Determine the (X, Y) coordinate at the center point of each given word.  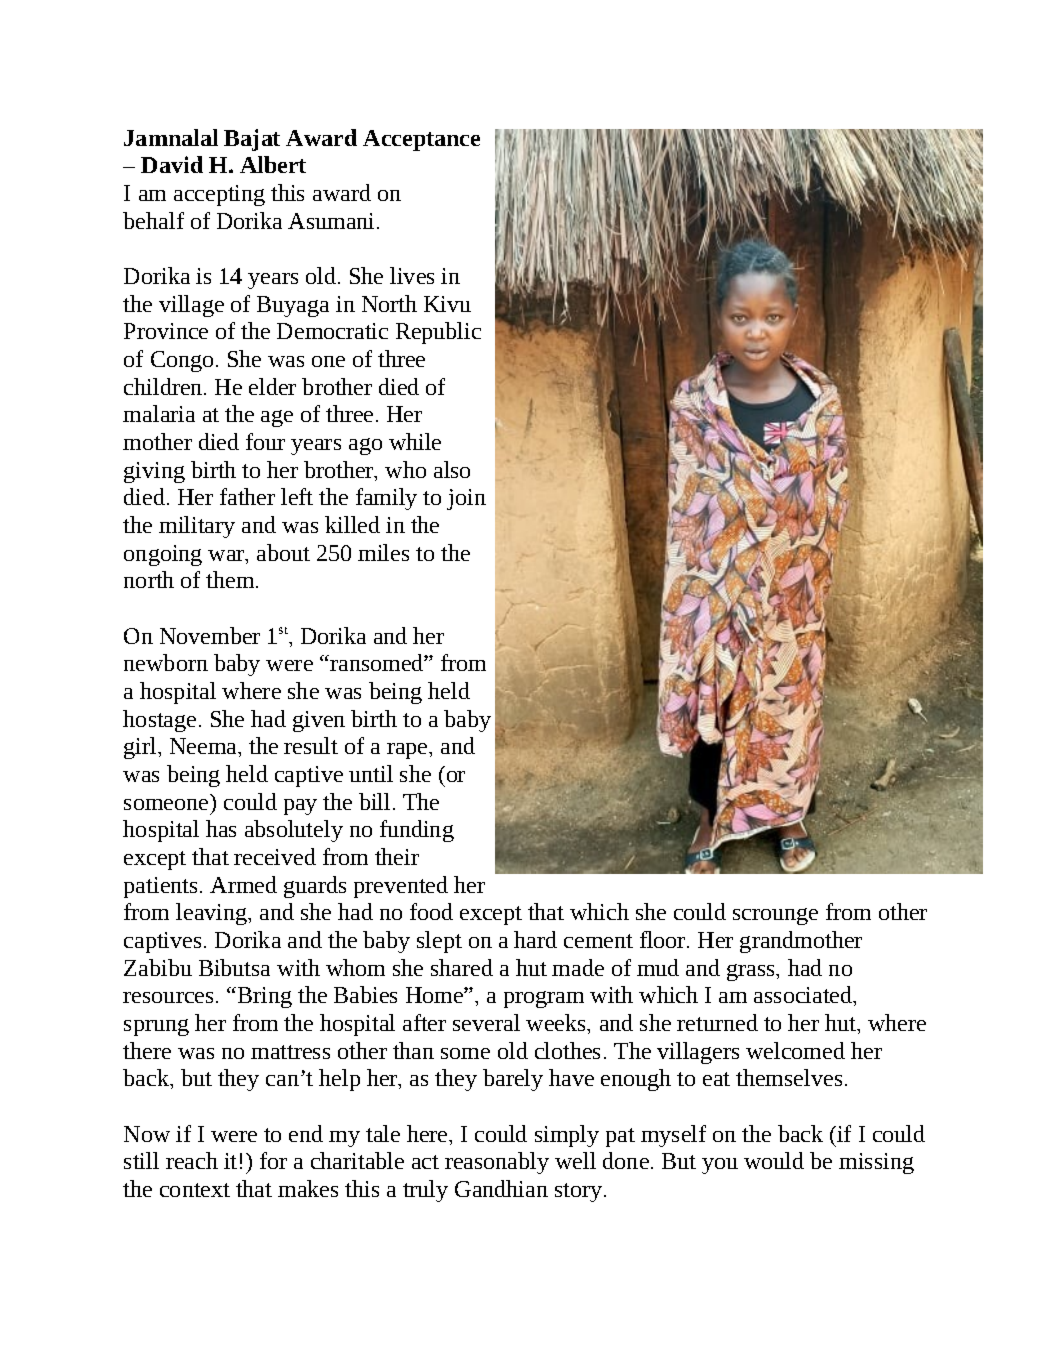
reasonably (497, 1163)
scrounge (775, 916)
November (210, 635)
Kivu (447, 304)
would (774, 1160)
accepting (219, 195)
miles (383, 552)
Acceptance (421, 140)
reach (192, 1160)
